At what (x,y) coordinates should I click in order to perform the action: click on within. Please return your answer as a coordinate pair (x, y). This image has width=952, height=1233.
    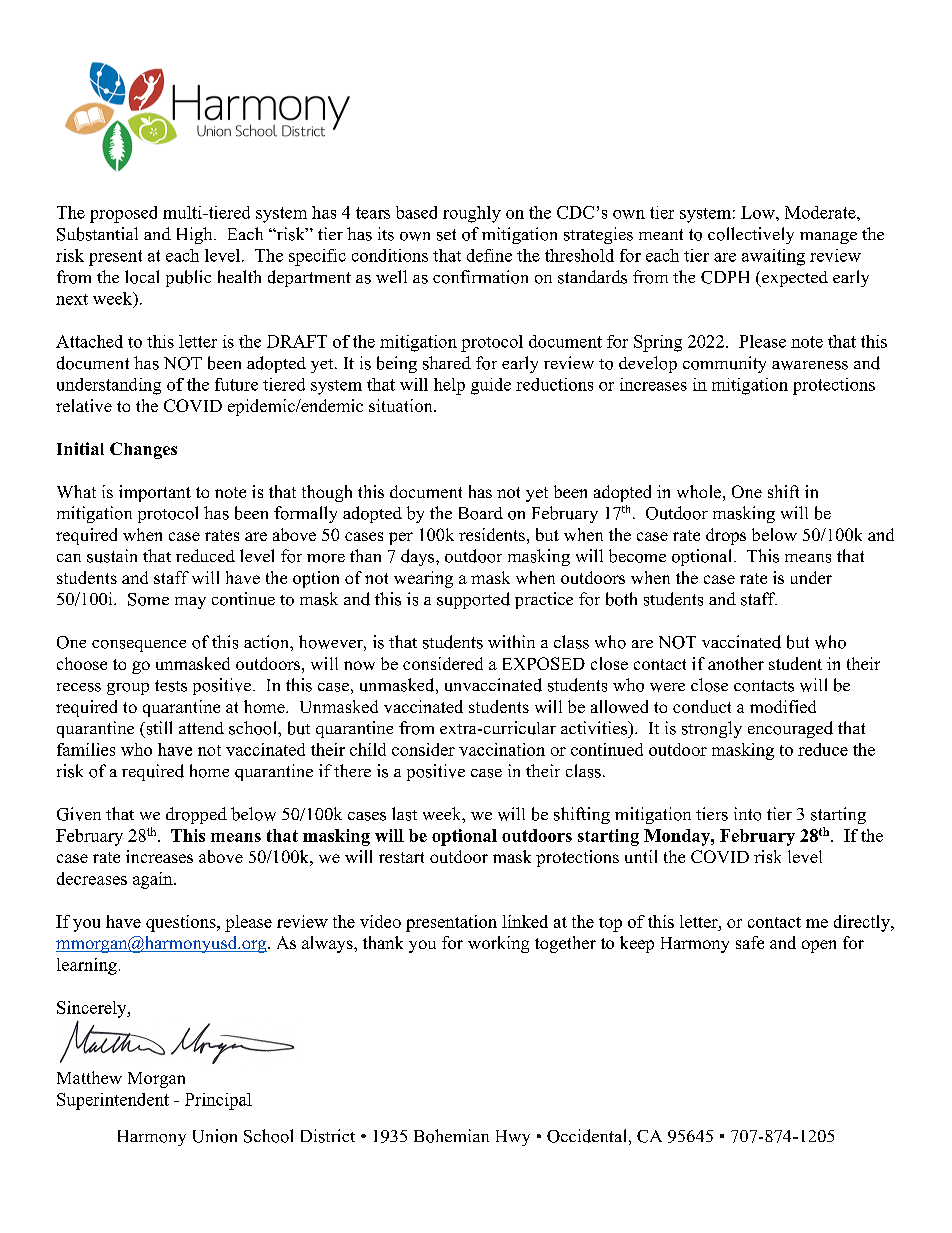
    Looking at the image, I should click on (511, 641).
